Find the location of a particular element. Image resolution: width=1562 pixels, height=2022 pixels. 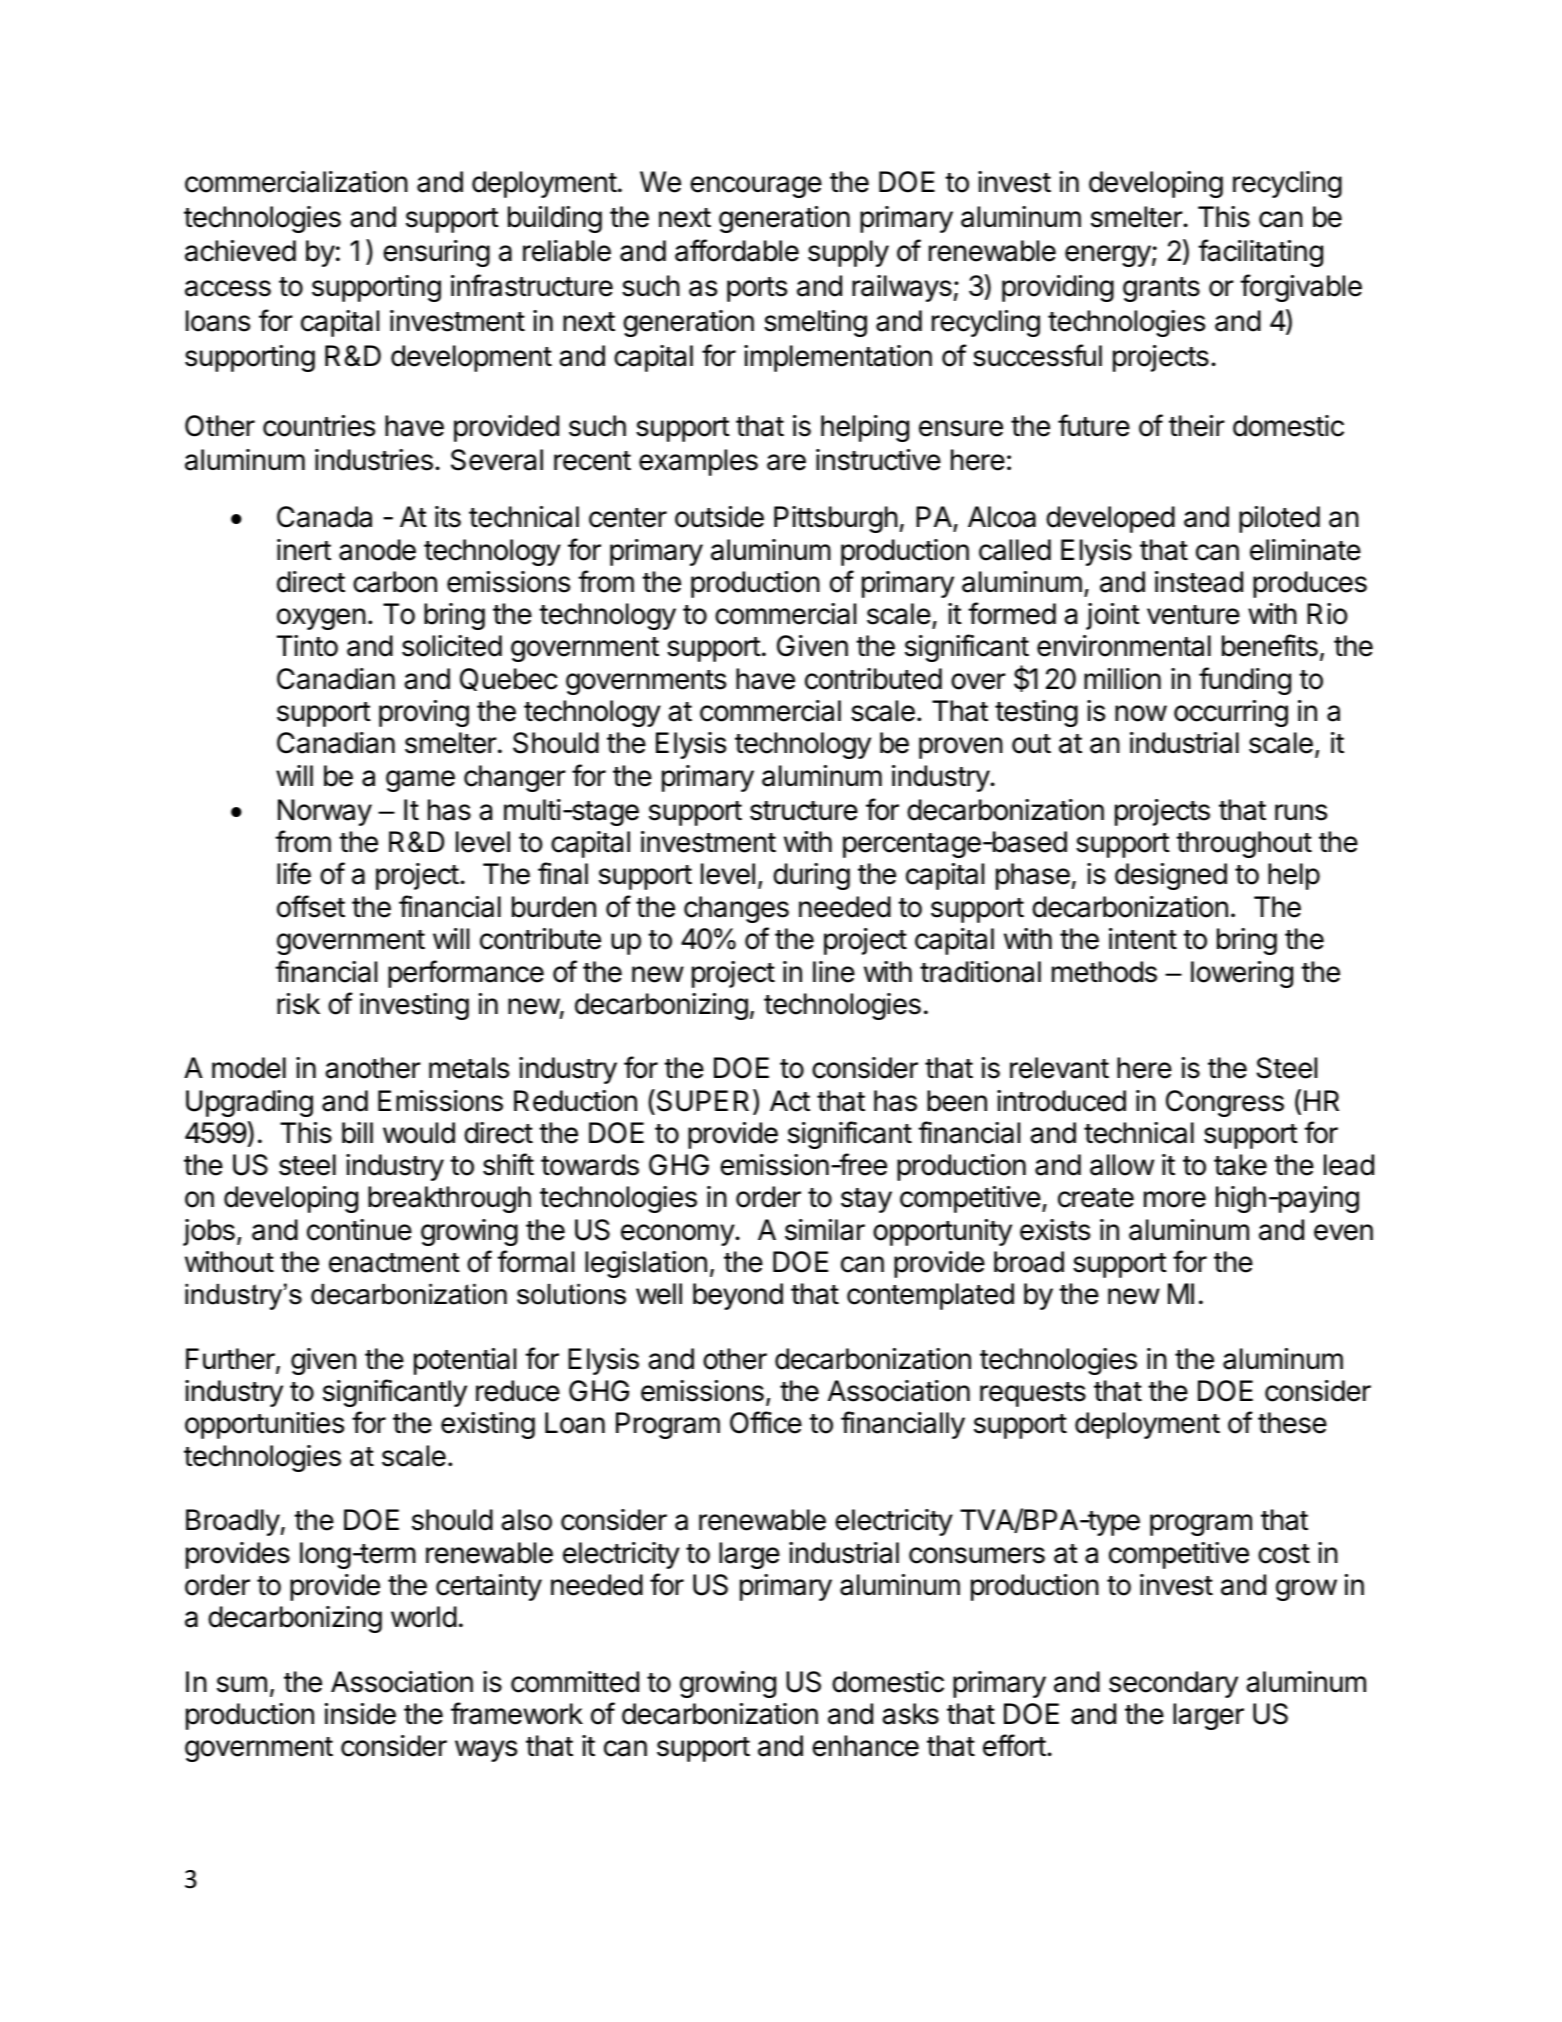

enhance is located at coordinates (865, 1746).
